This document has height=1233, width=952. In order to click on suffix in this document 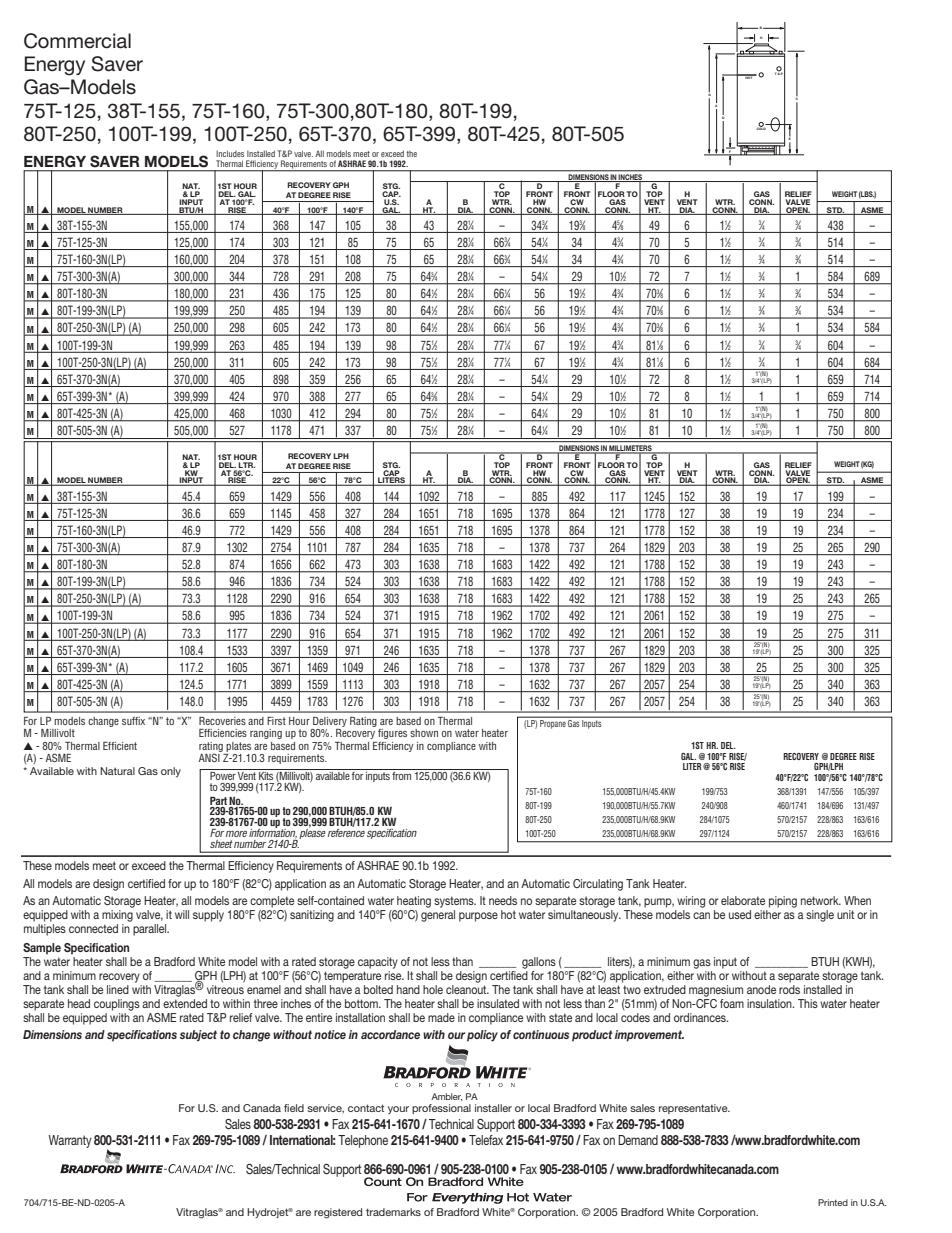, I will do `click(133, 721)`.
